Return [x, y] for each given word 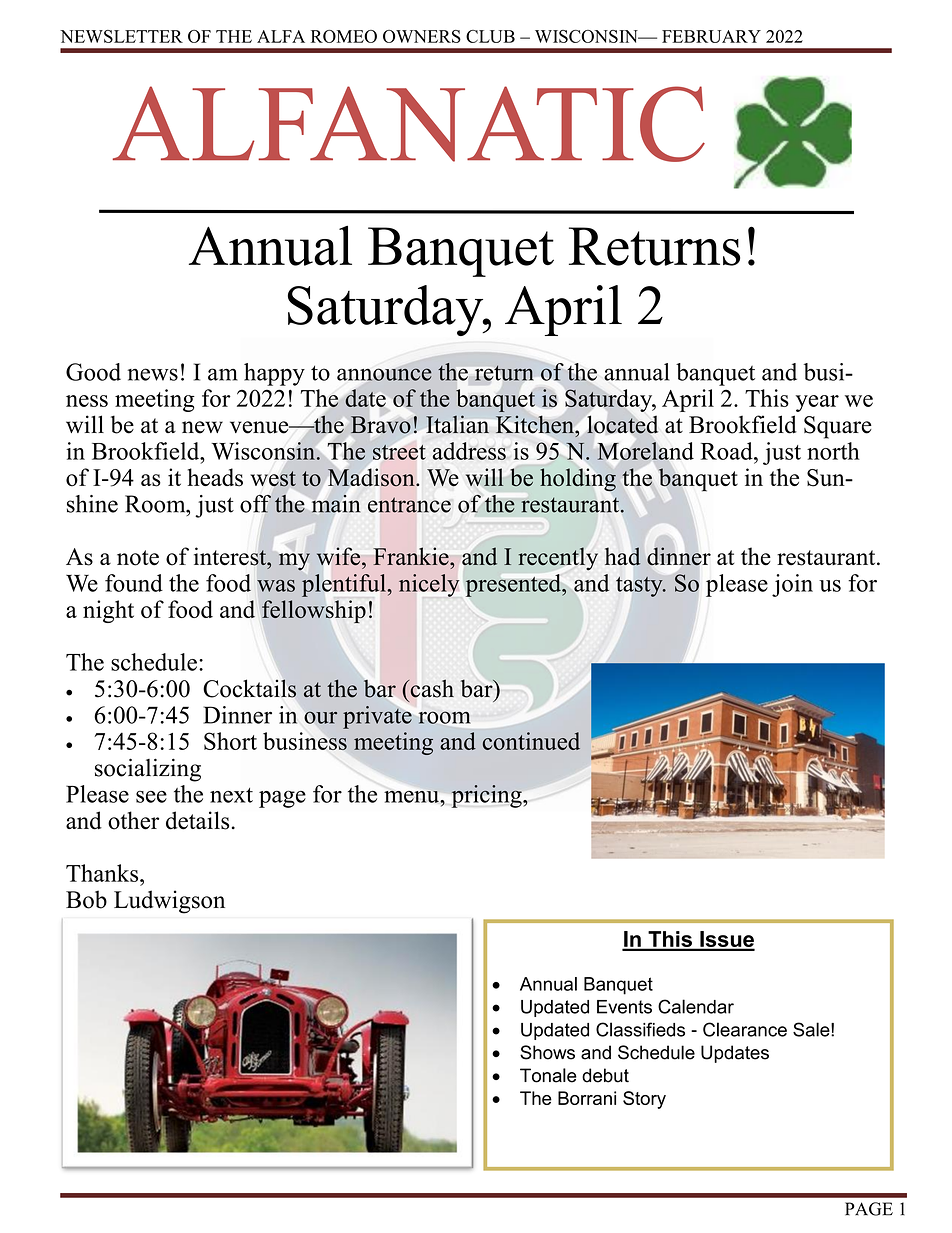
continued [531, 741]
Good [93, 372]
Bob [86, 899]
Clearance [745, 1029]
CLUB [490, 36]
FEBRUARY [711, 36]
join [792, 585]
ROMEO [344, 36]
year [817, 403]
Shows [547, 1052]
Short [230, 741]
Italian [457, 424]
